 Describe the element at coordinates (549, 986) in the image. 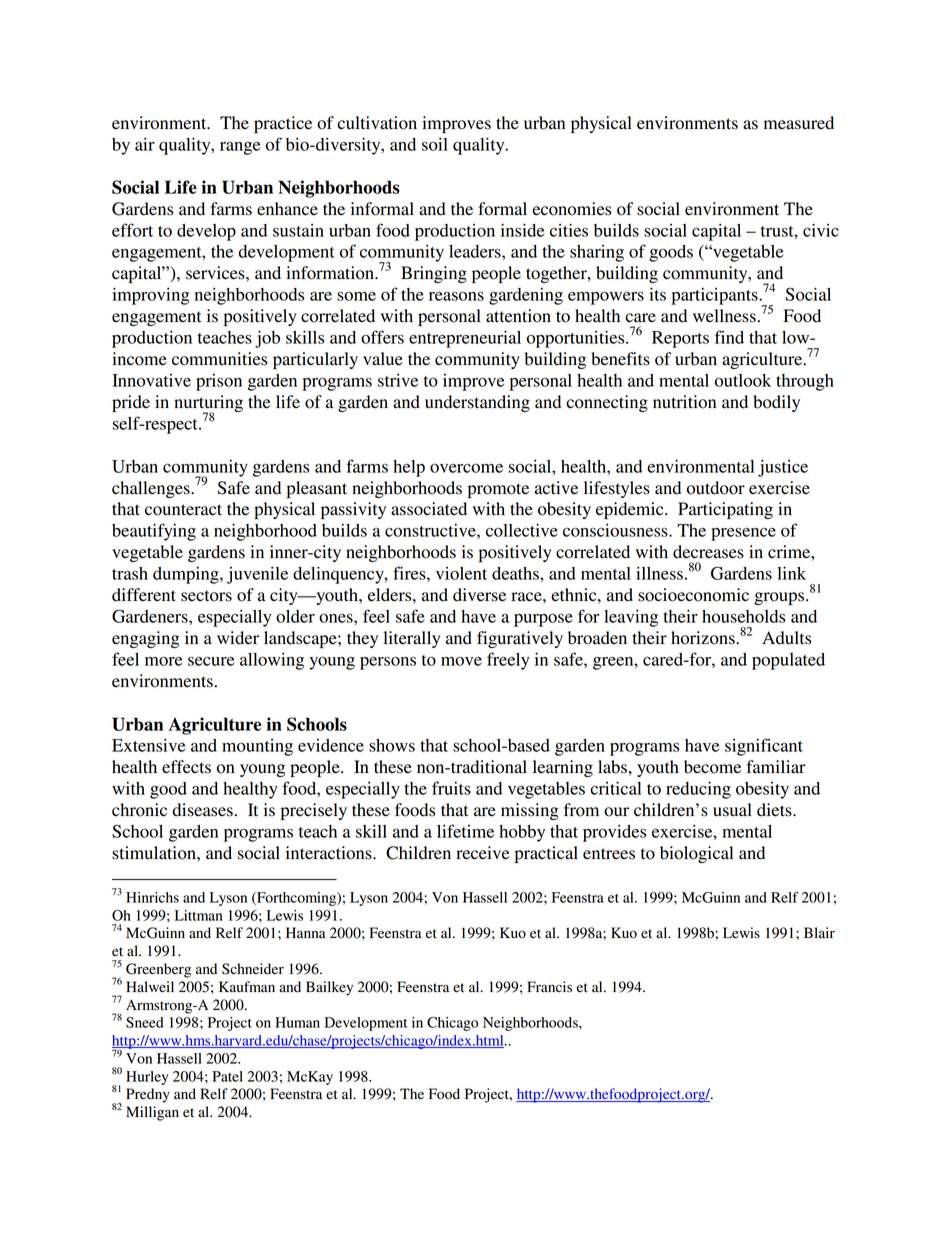

I see `Francis` at that location.
